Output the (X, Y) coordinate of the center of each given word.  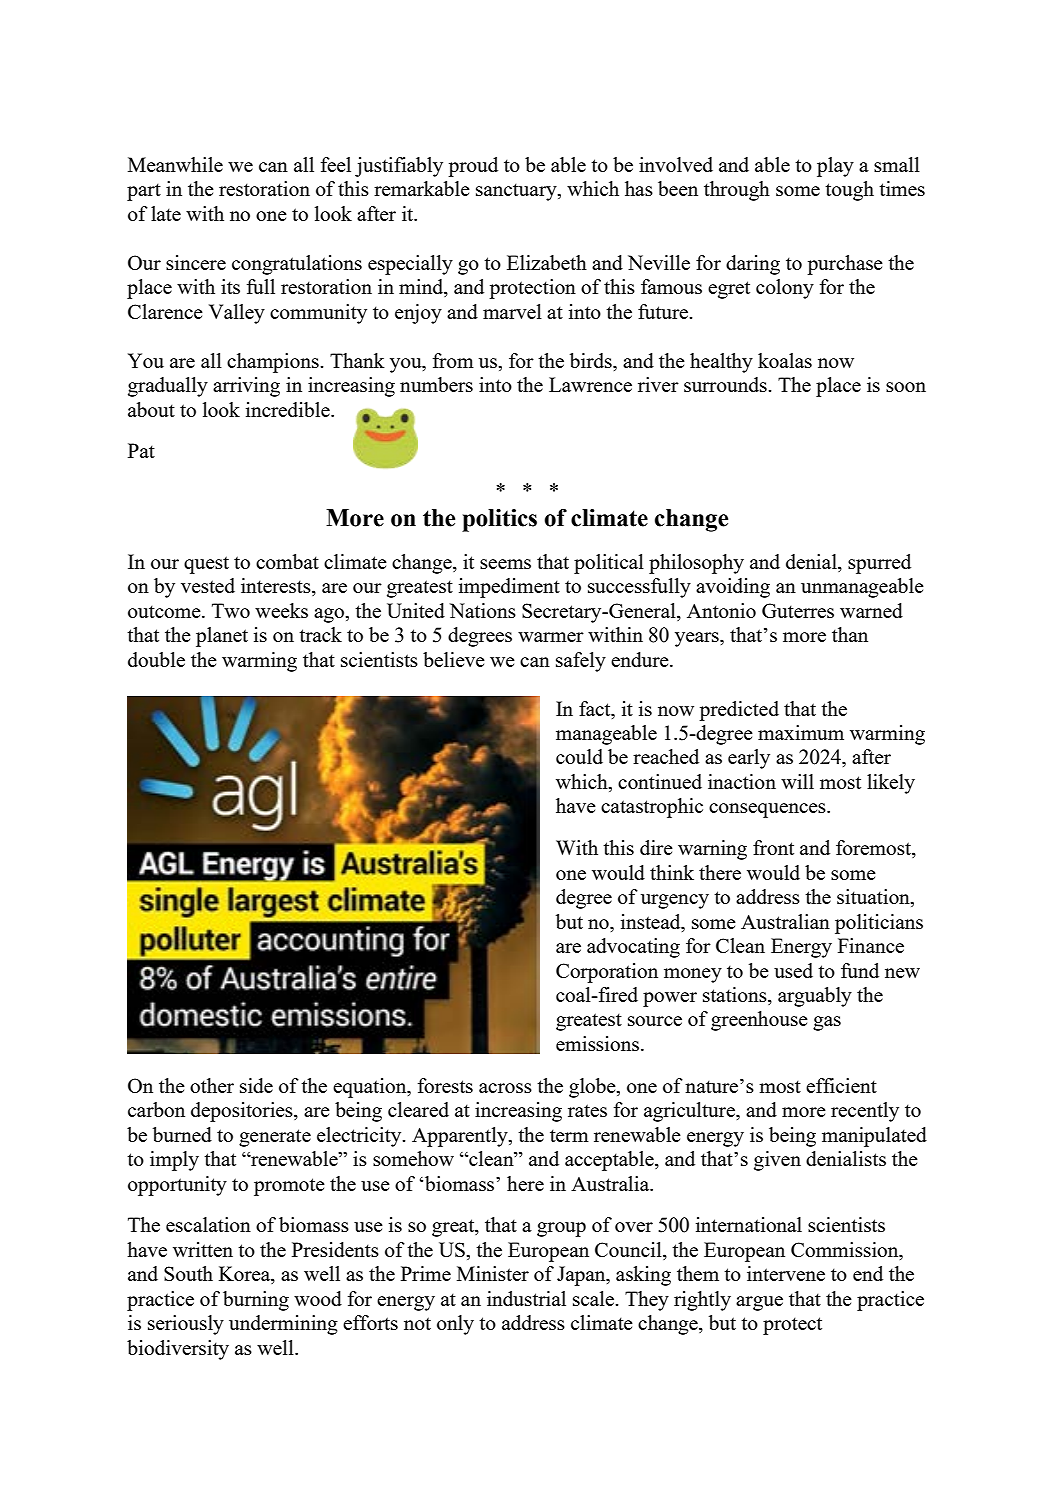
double (156, 659)
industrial (526, 1298)
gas (827, 1023)
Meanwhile (175, 164)
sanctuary (517, 192)
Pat (141, 450)
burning (256, 1301)
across (505, 1088)
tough (849, 191)
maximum (801, 732)
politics (499, 520)
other (212, 1085)
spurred (879, 564)
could (579, 756)
